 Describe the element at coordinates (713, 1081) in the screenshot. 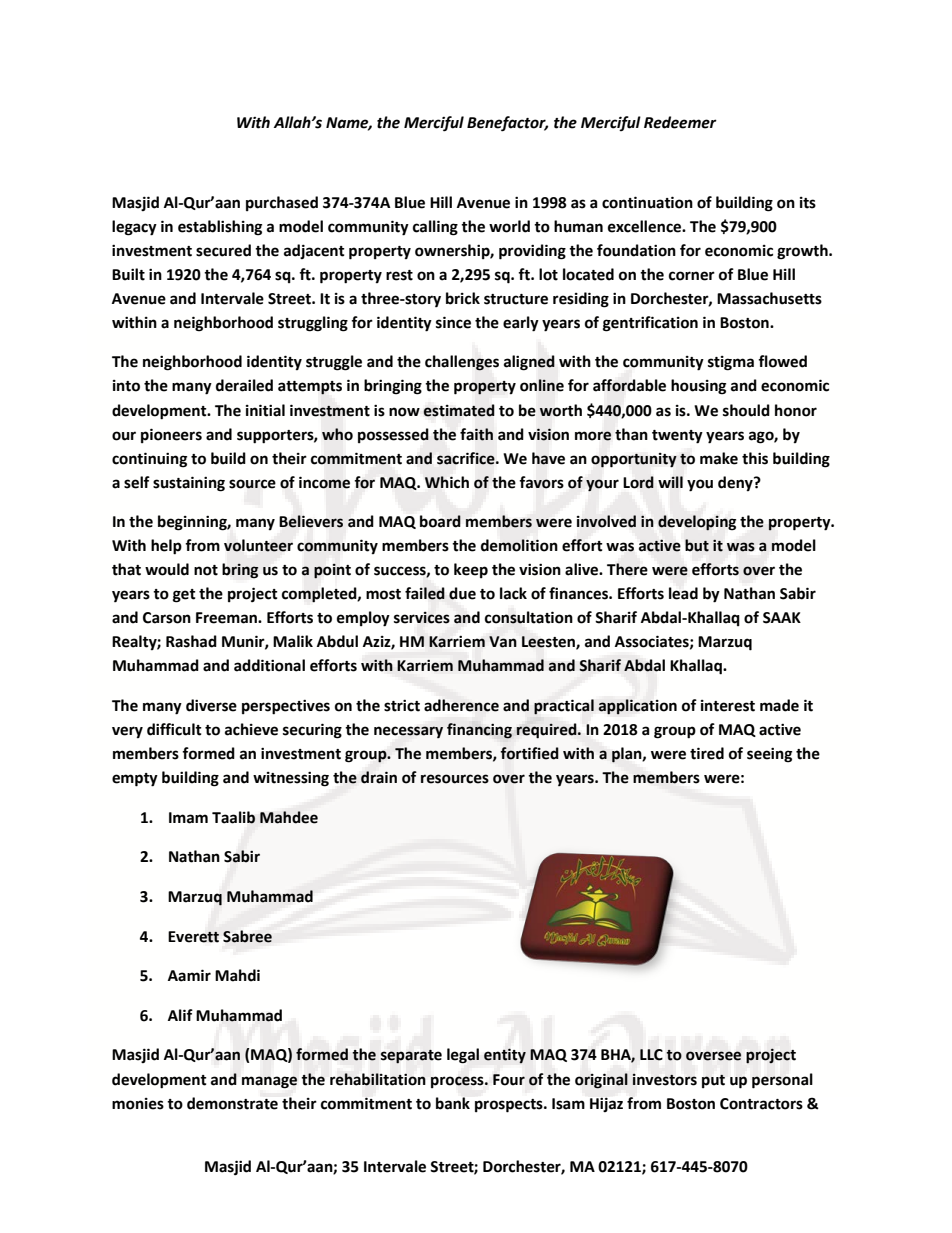

I see `put` at that location.
